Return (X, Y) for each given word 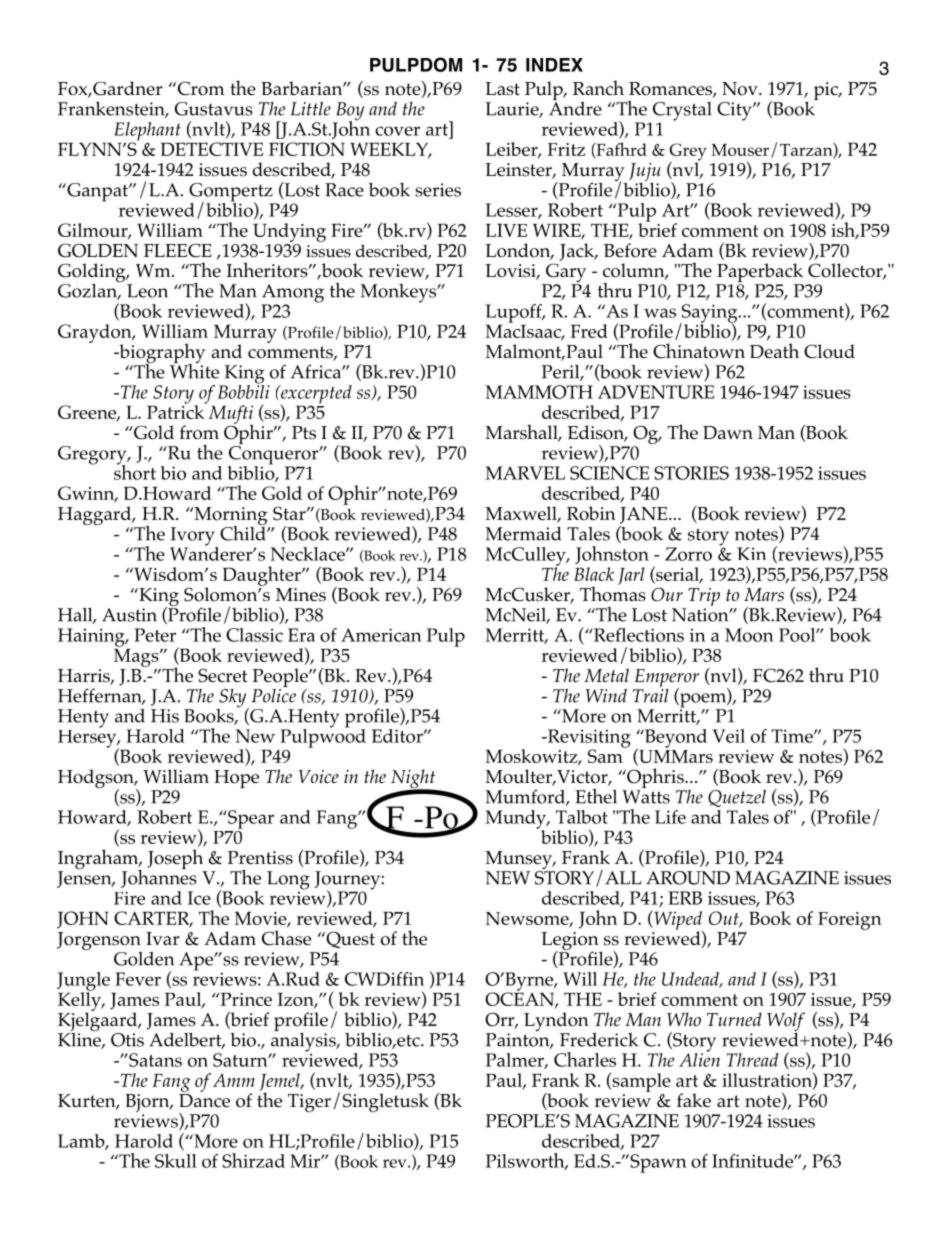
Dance (204, 1099)
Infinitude (753, 1161)
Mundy (517, 820)
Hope (236, 779)
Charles (585, 1059)
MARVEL (525, 473)
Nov (741, 89)
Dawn (728, 432)
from (199, 432)
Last (502, 89)
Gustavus (214, 109)
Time (793, 736)
